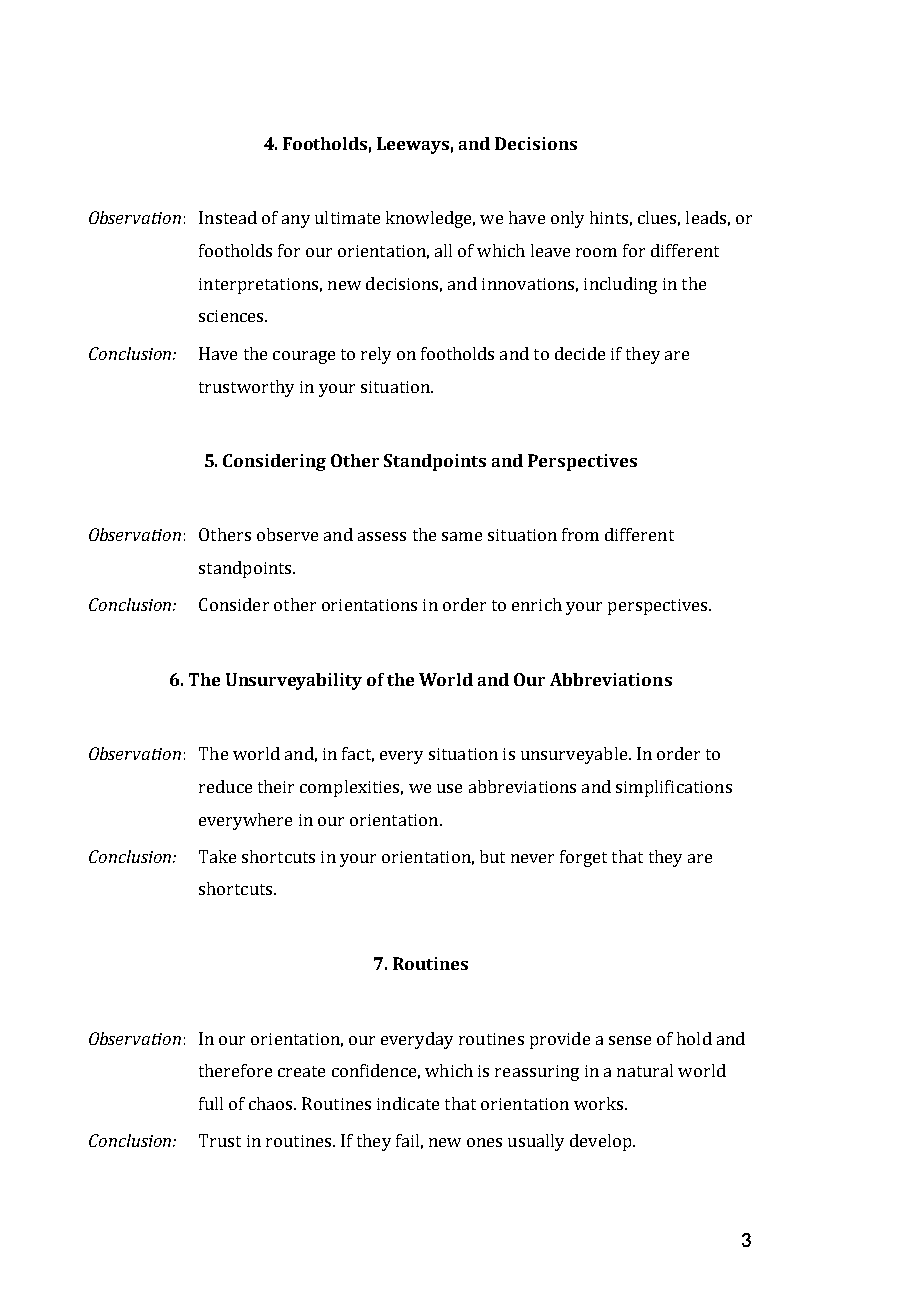 This image has width=924, height=1308. What do you see at coordinates (347, 217) in the image?
I see `ultimate` at bounding box center [347, 217].
